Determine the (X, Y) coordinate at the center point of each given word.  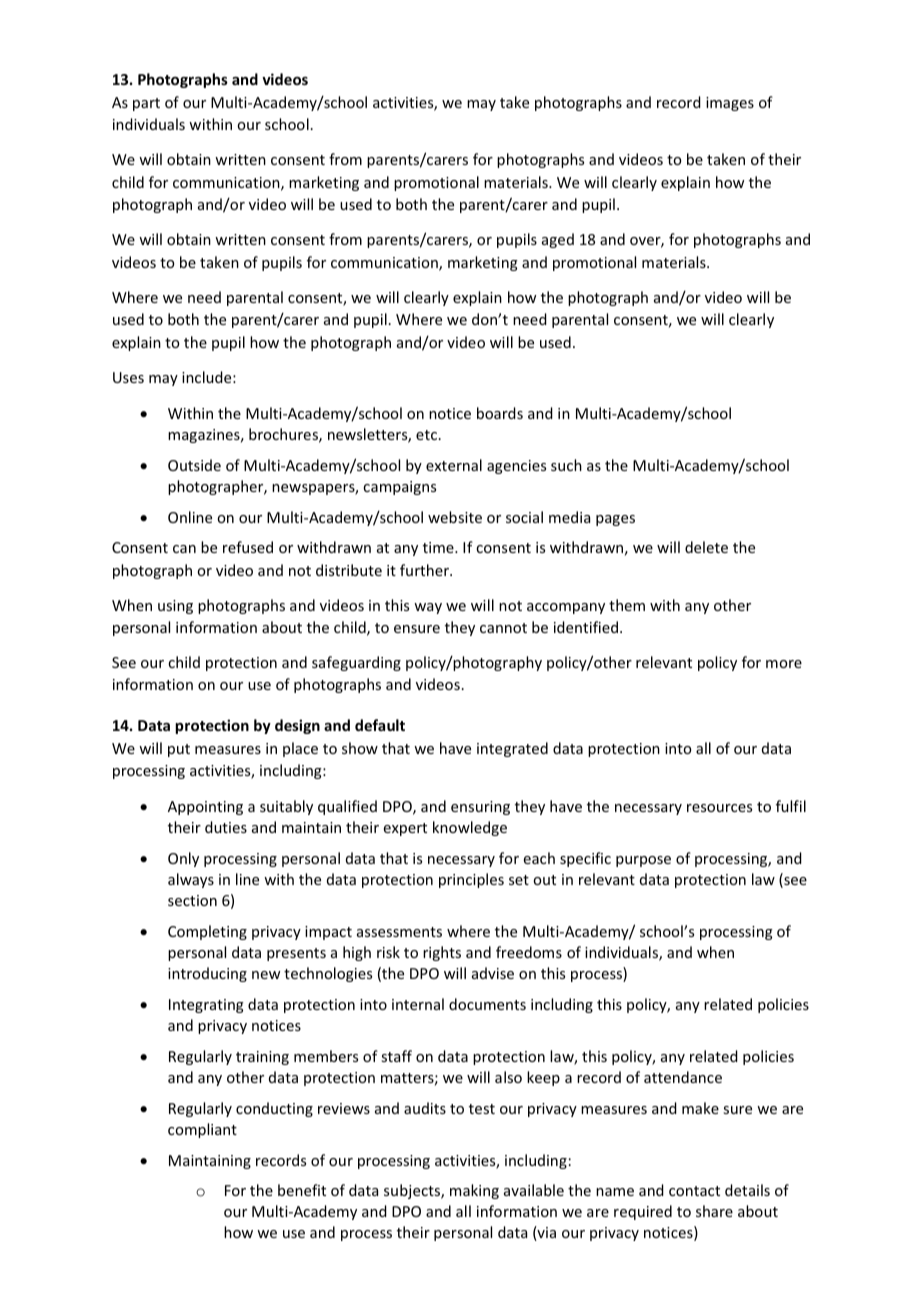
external (454, 465)
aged (558, 240)
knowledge (470, 828)
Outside (194, 465)
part (146, 104)
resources (719, 808)
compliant (202, 1130)
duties (226, 827)
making (474, 1191)
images (730, 104)
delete (706, 547)
